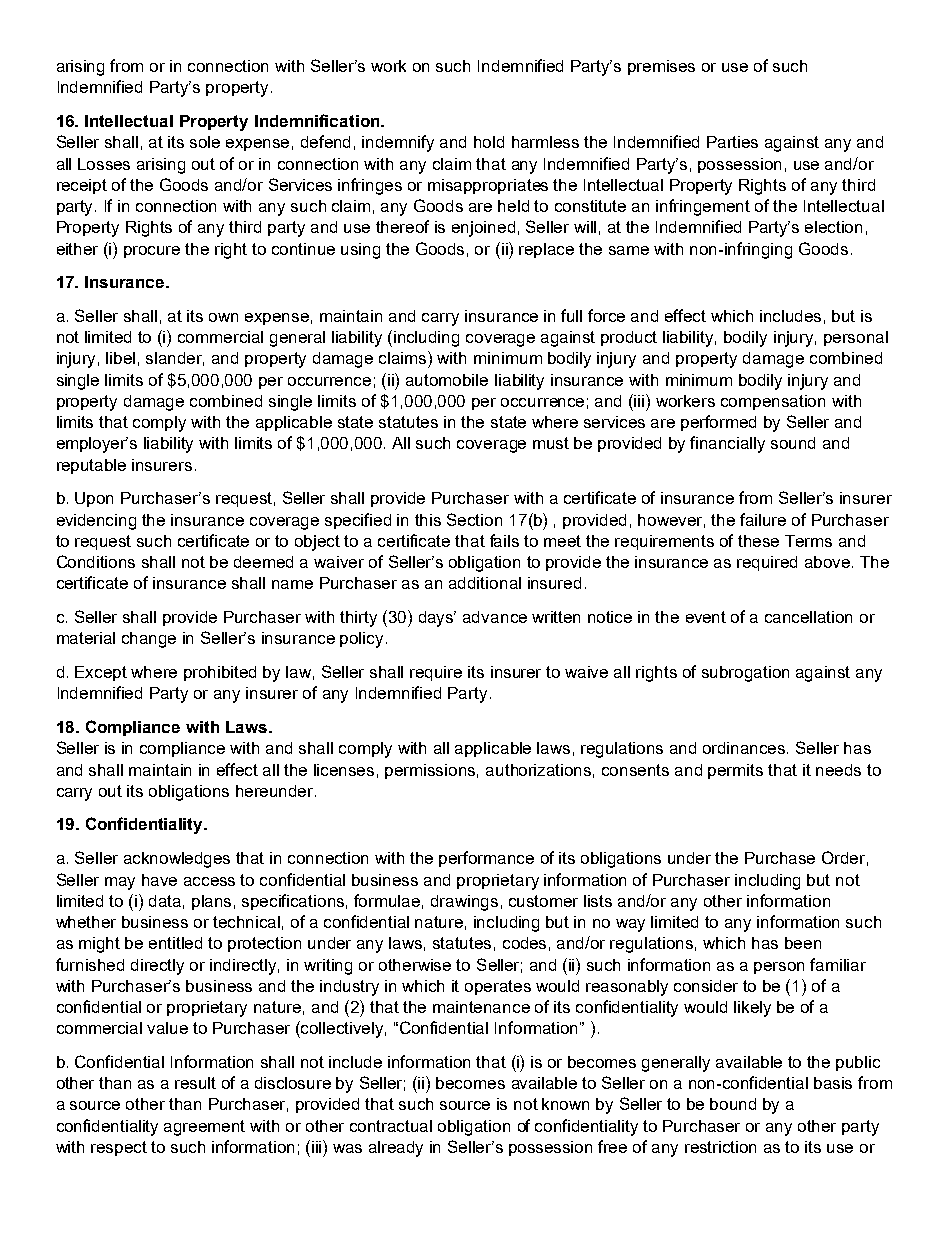 This document has height=1233, width=952. What do you see at coordinates (732, 142) in the document?
I see `Parties` at bounding box center [732, 142].
